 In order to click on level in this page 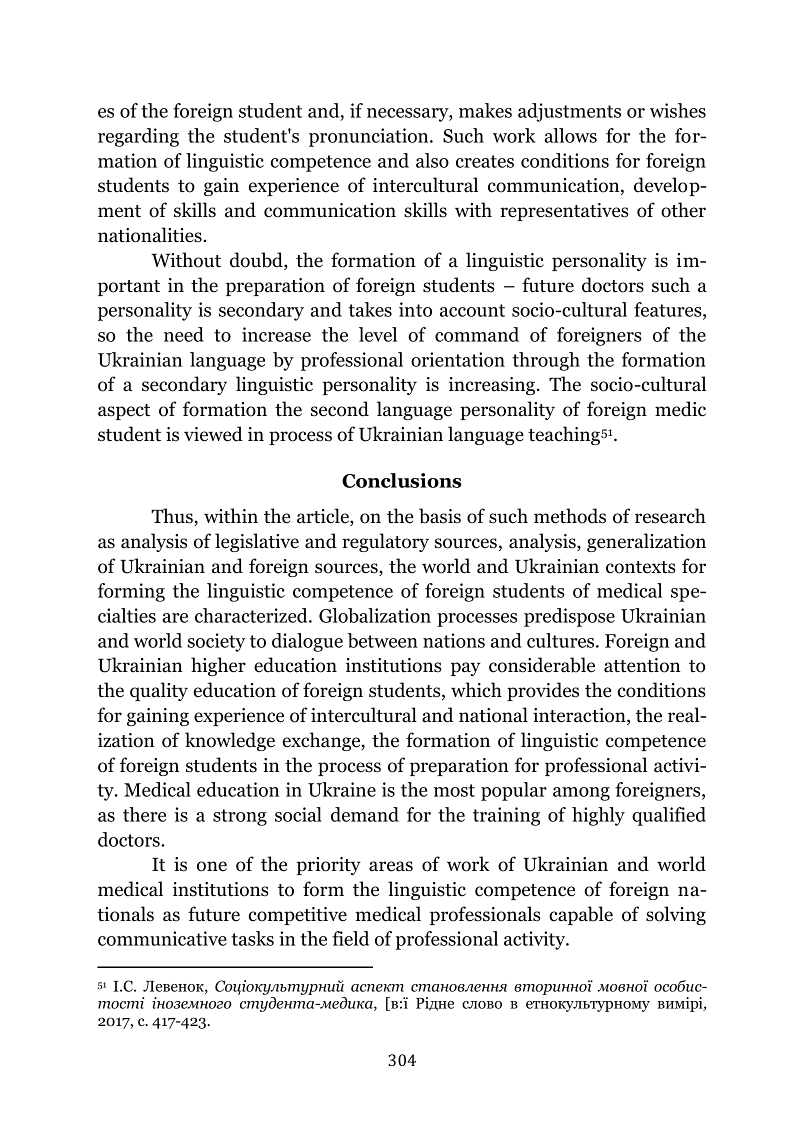, I will do `click(378, 334)`.
